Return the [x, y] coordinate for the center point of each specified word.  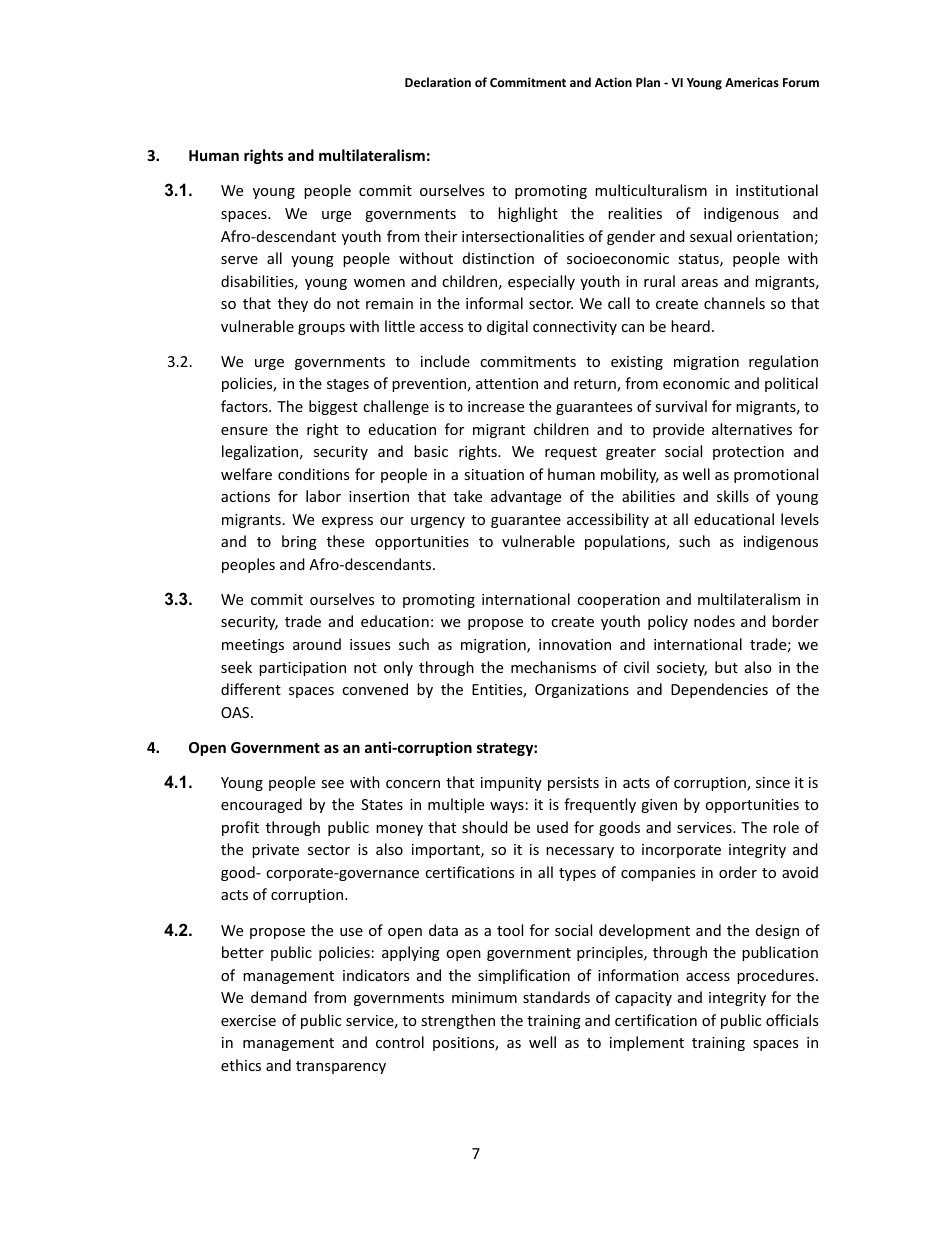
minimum [484, 997]
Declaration [438, 82]
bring [299, 542]
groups [321, 329]
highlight [528, 214]
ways [507, 807]
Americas [752, 82]
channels [734, 303]
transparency [341, 1067]
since [773, 782]
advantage [526, 497]
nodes [714, 621]
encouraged [261, 805]
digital [507, 327]
